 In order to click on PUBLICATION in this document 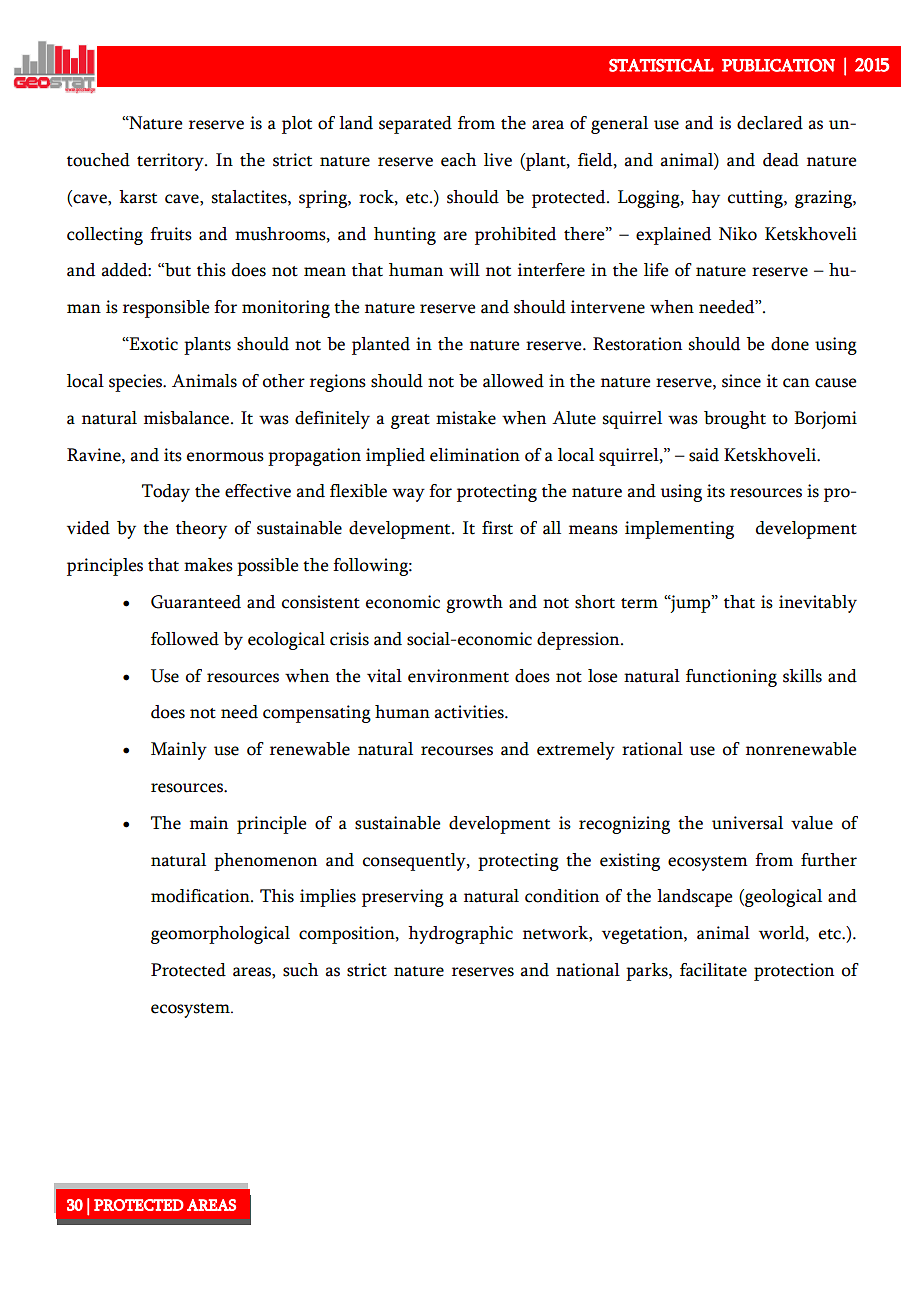, I will do `click(778, 65)`.
